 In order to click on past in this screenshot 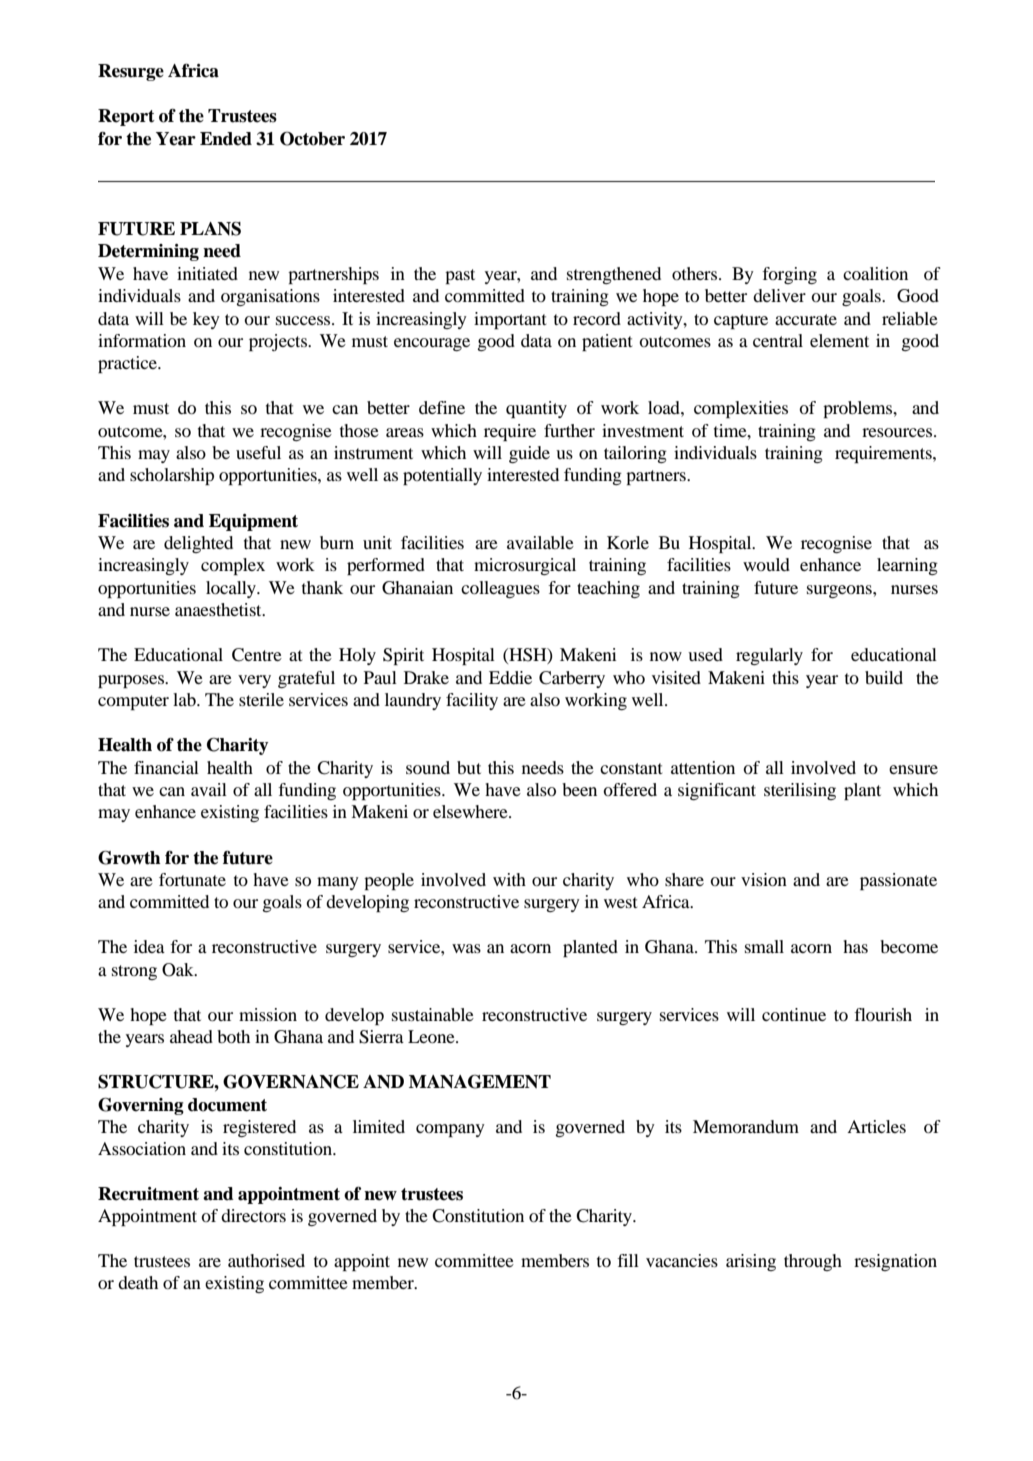, I will do `click(460, 276)`.
